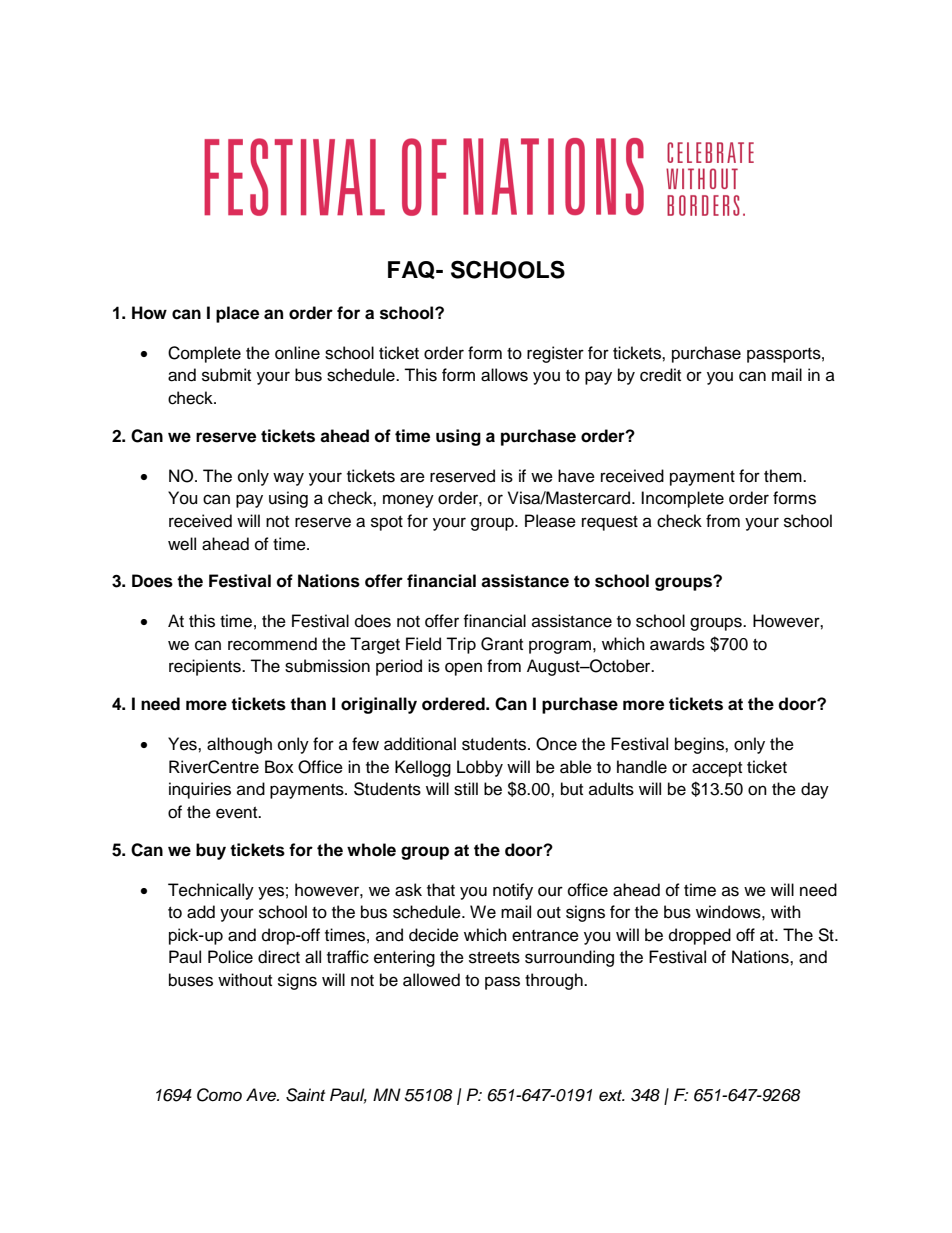 This document has width=952, height=1233. Describe the element at coordinates (504, 375) in the document. I see `allows` at that location.
